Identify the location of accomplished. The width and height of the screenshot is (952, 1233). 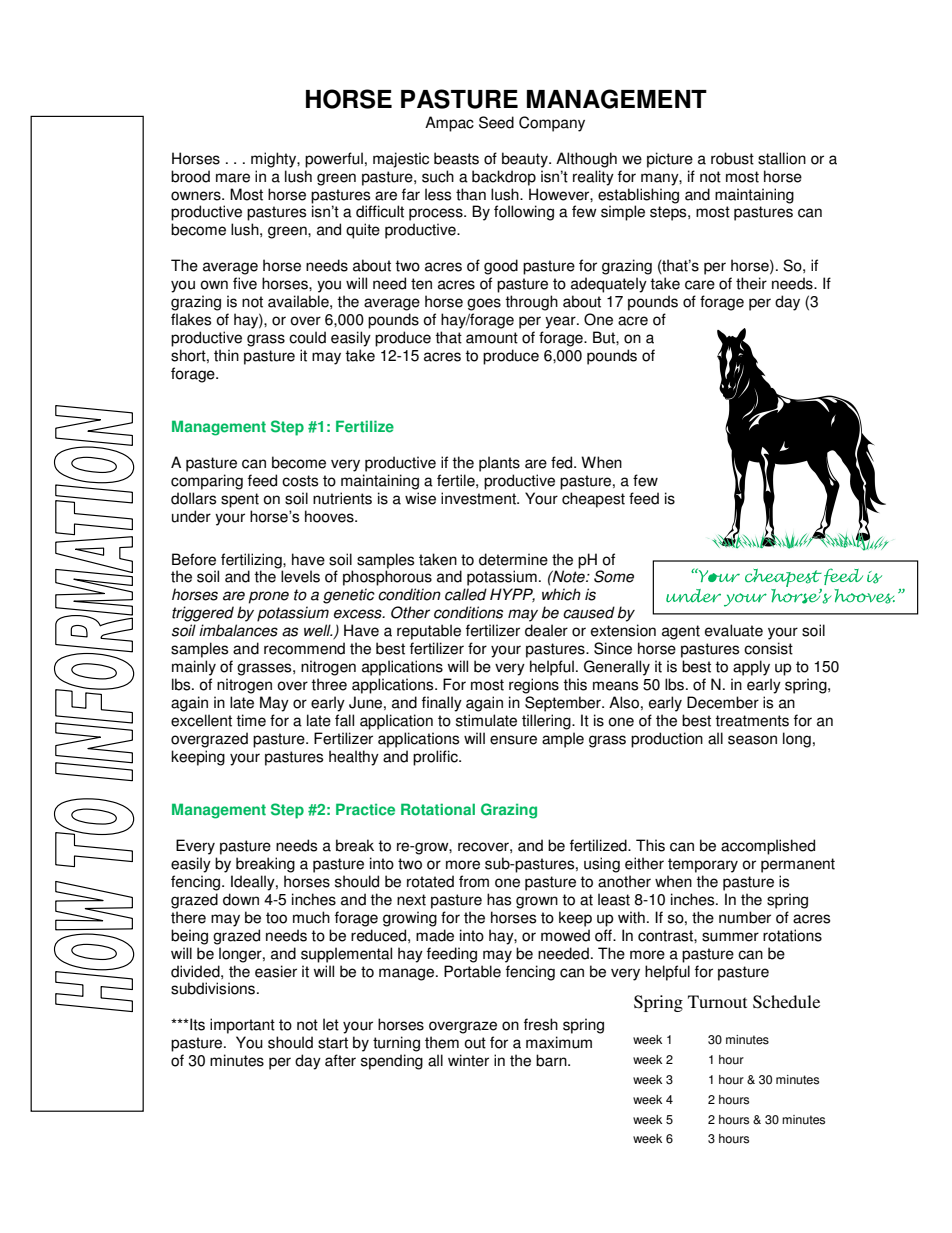
(768, 847).
